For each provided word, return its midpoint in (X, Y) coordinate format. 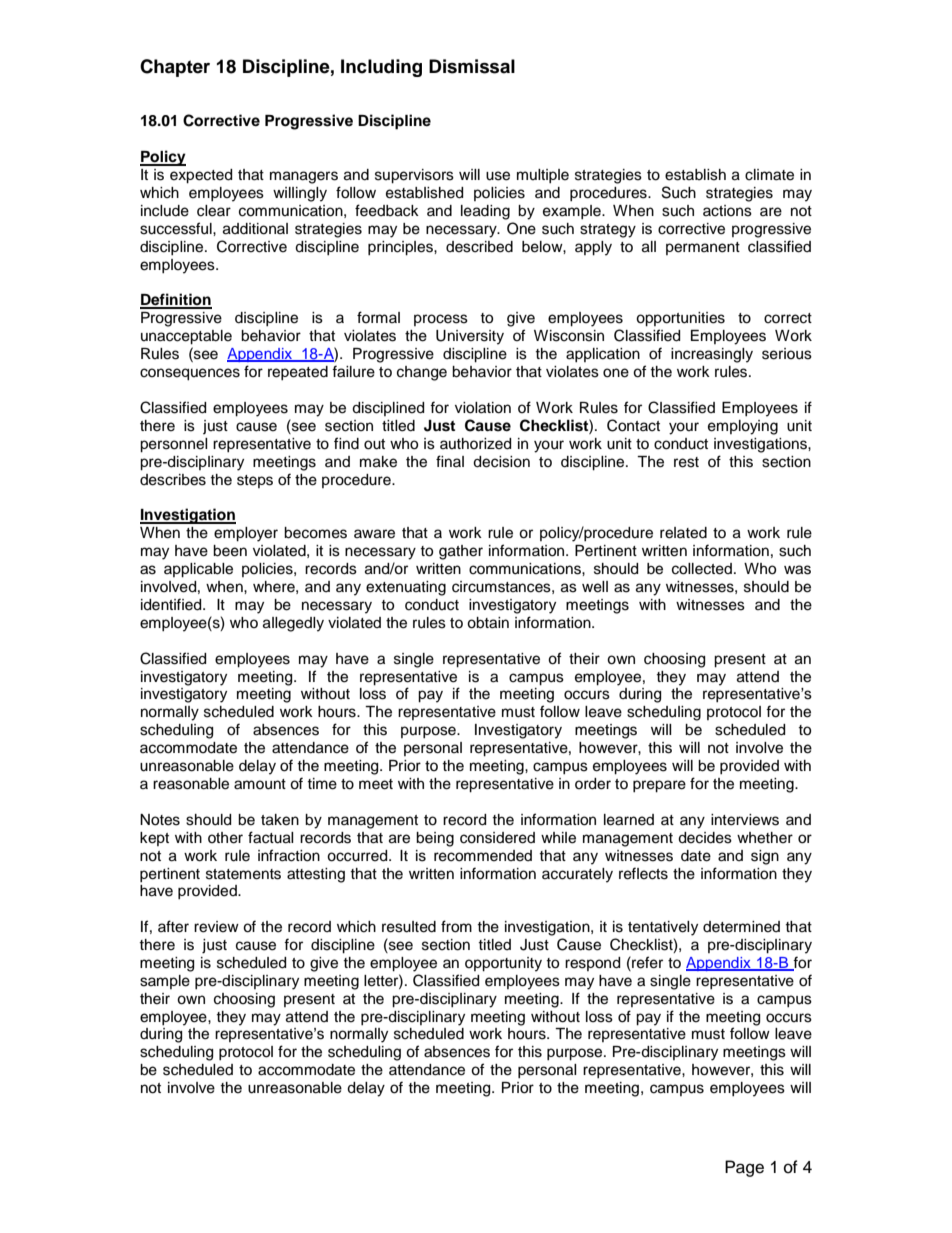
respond (592, 964)
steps (255, 481)
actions (727, 211)
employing (743, 427)
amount (260, 784)
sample (165, 982)
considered (497, 838)
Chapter (175, 68)
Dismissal (472, 66)
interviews (745, 820)
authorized (475, 444)
